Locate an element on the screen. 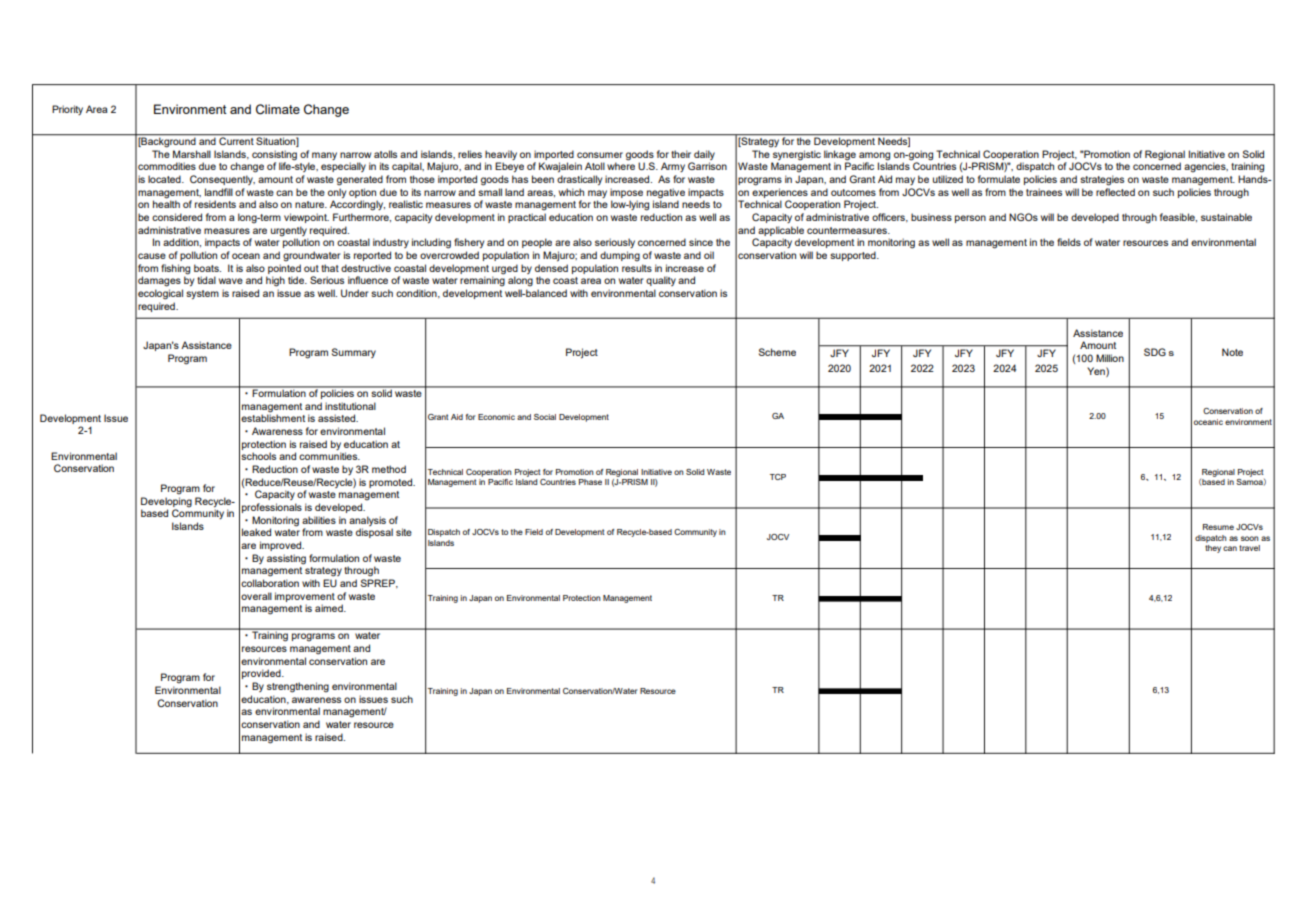 Image resolution: width=1308 pixels, height=924 pixels. Current is located at coordinates (236, 140).
